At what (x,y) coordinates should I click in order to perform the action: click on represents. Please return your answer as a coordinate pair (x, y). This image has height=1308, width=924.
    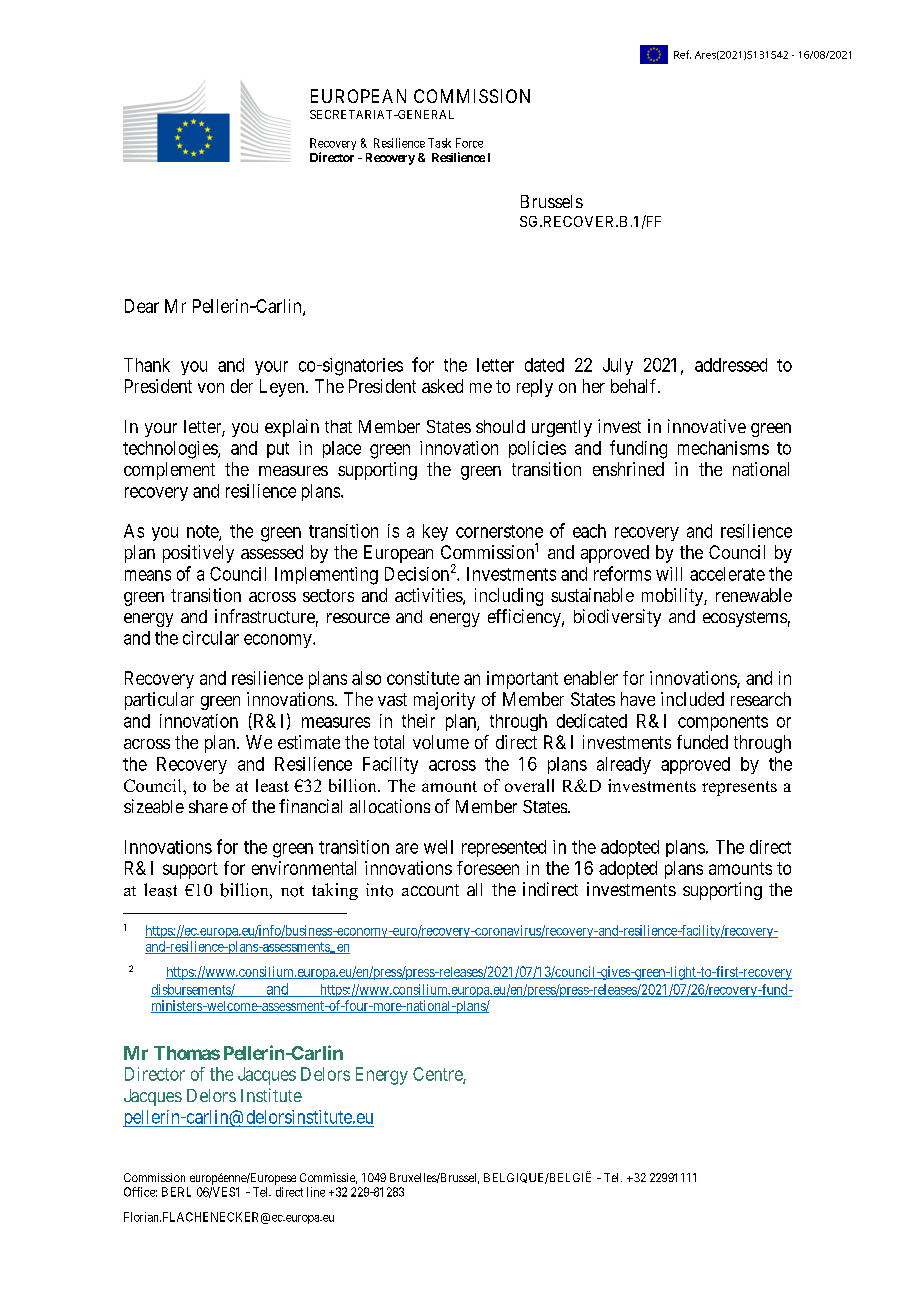
    Looking at the image, I should click on (739, 788).
